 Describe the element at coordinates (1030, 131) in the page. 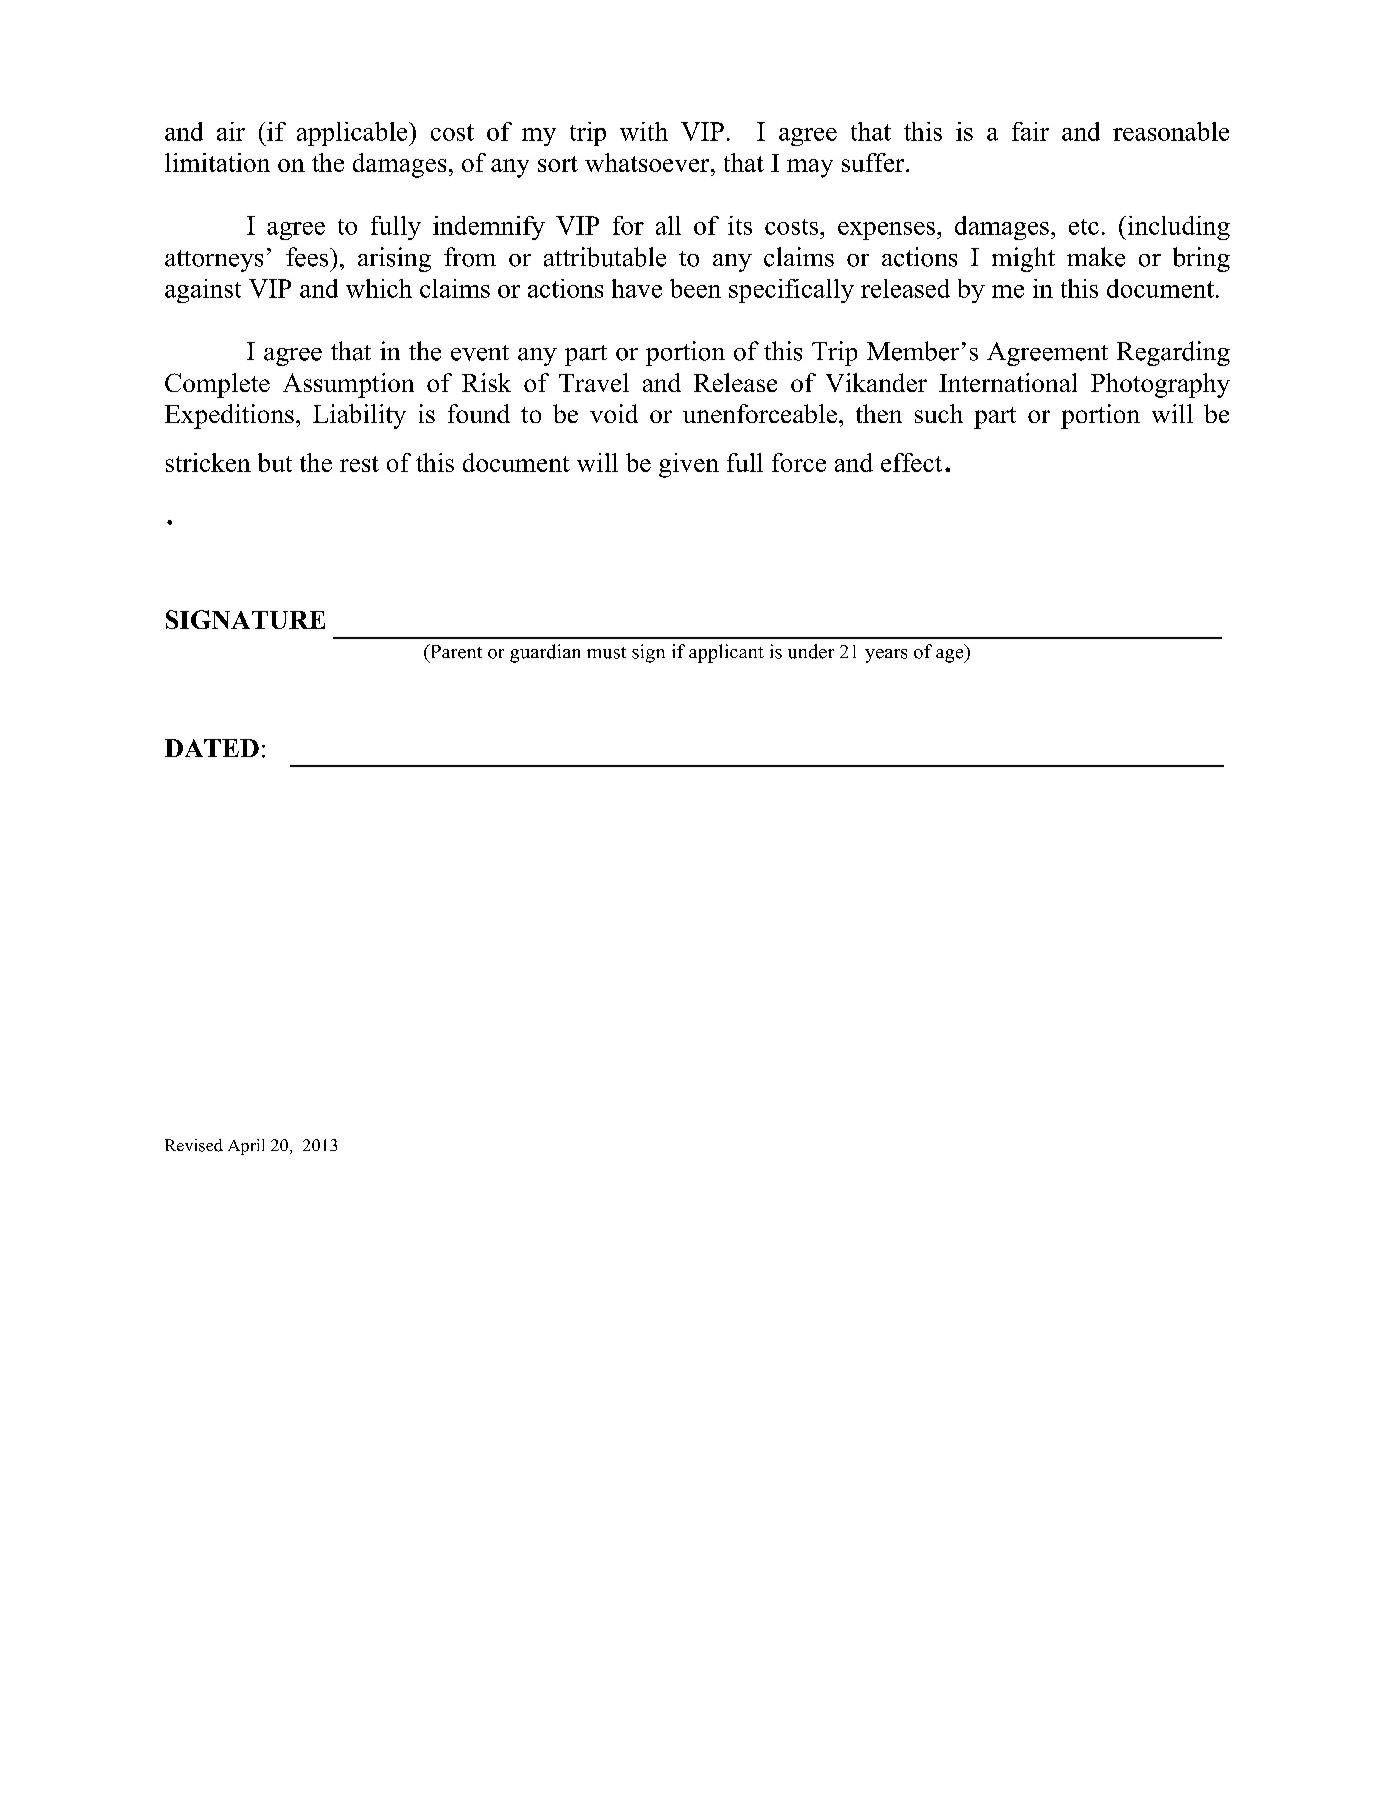

I see `fair` at that location.
